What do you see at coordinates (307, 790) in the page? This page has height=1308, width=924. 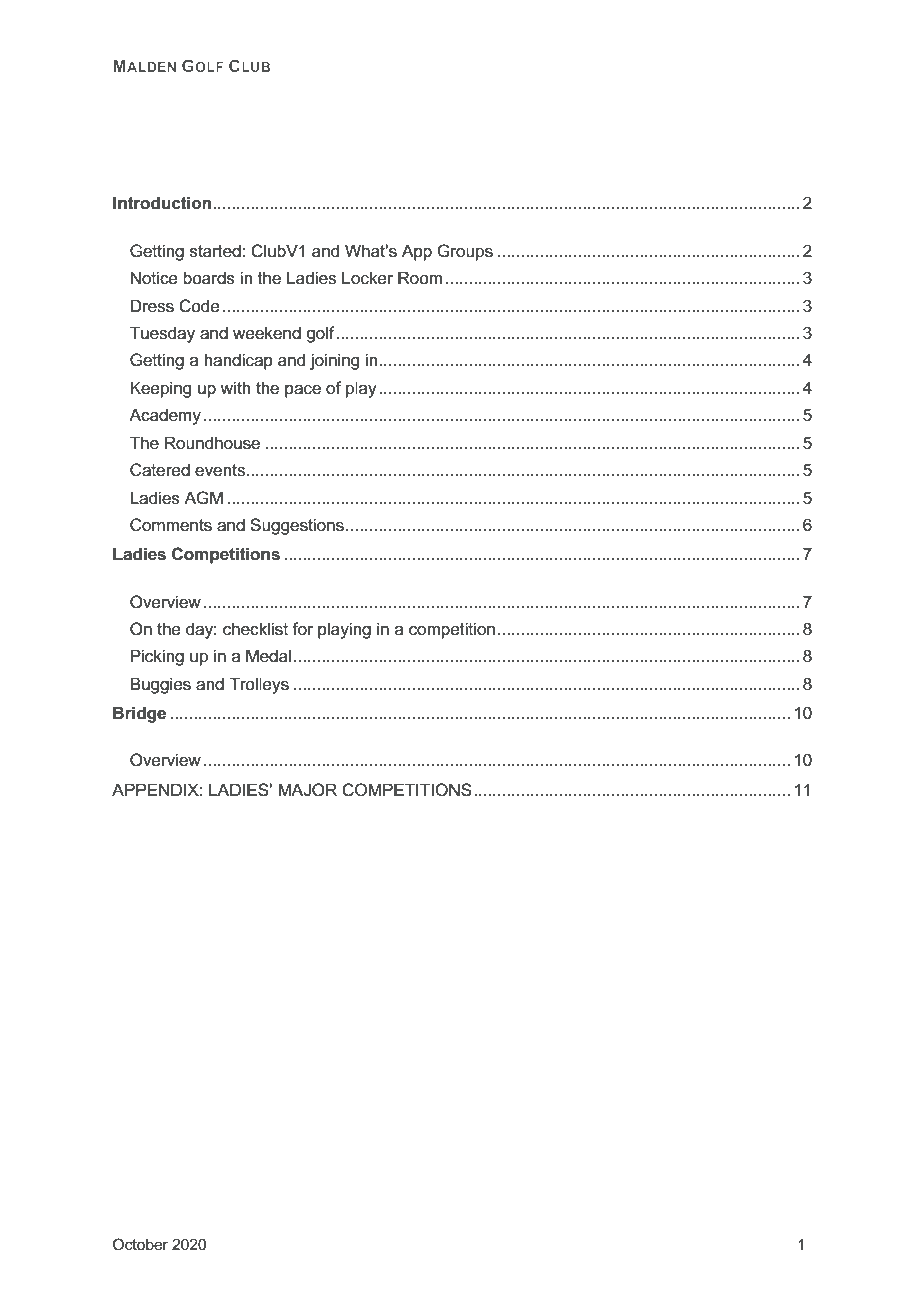 I see `MAJOR` at bounding box center [307, 790].
